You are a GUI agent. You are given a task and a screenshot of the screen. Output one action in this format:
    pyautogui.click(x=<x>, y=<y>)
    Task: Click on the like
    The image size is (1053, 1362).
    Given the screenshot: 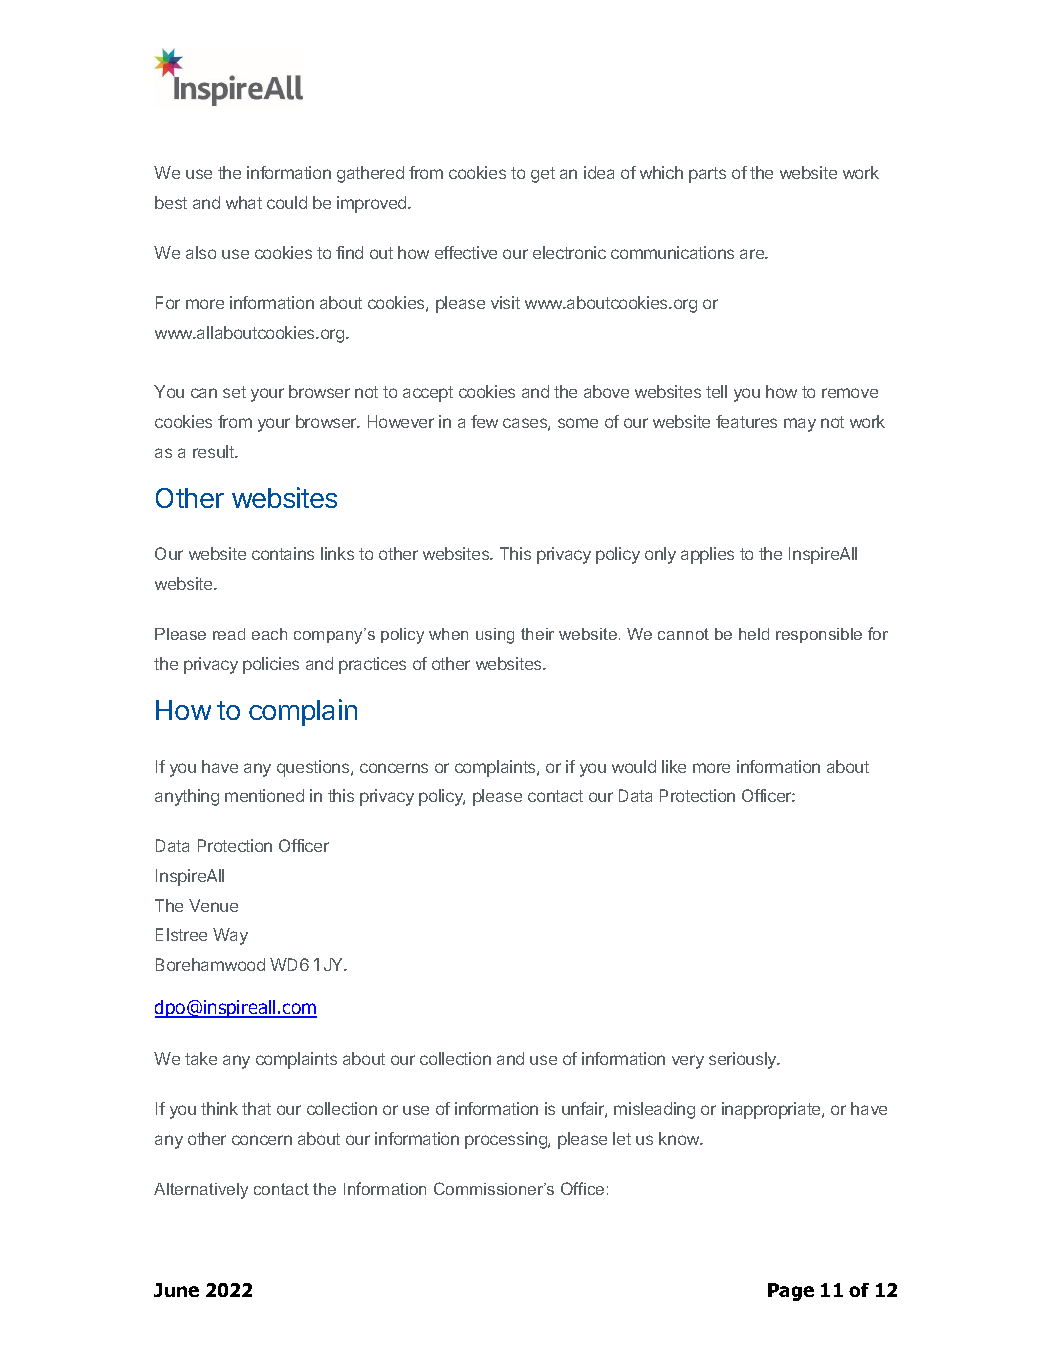 What is the action you would take?
    pyautogui.click(x=674, y=766)
